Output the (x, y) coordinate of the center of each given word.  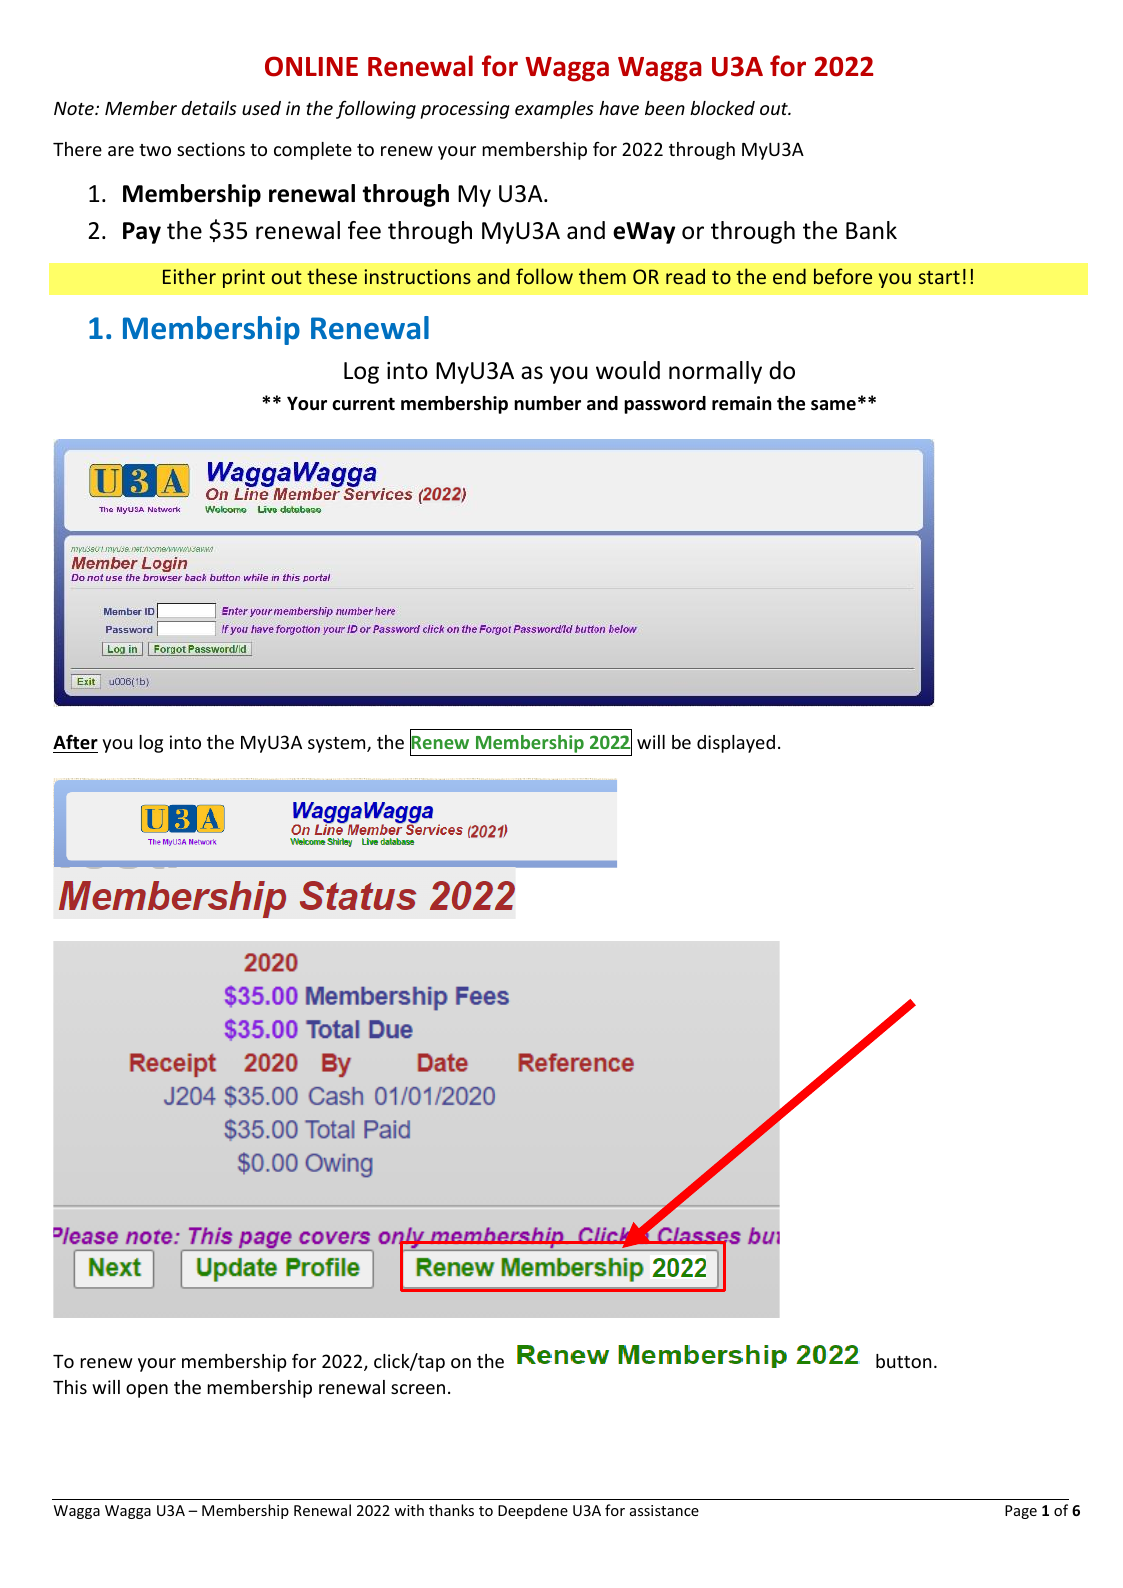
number (547, 403)
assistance (664, 1510)
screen (418, 1389)
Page (1021, 1512)
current (363, 404)
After (75, 742)
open (147, 1391)
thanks (451, 1510)
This (70, 1387)
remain (742, 403)
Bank (871, 230)
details (209, 108)
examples (554, 110)
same (833, 405)
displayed (736, 744)
